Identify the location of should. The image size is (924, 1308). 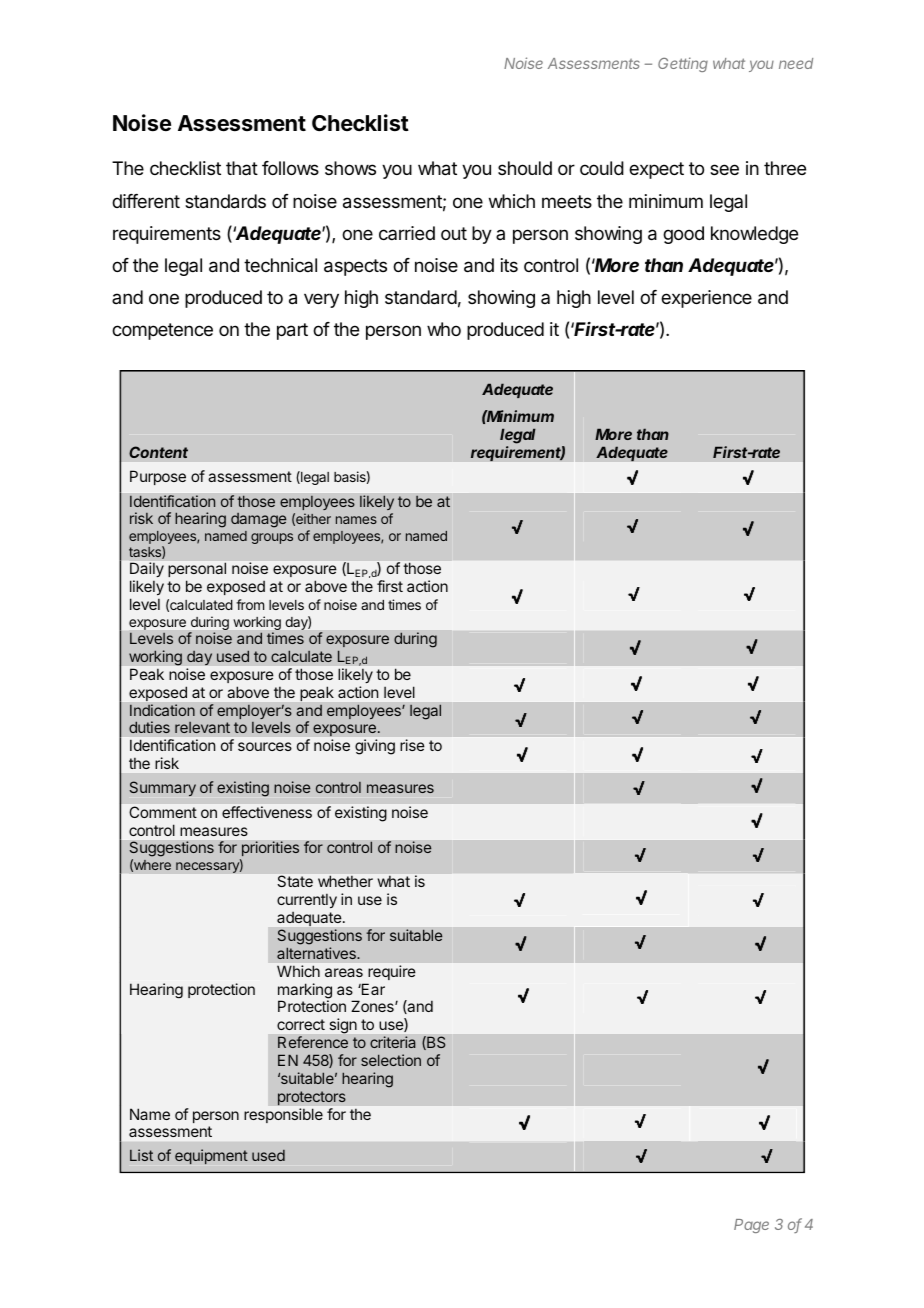
(525, 168).
